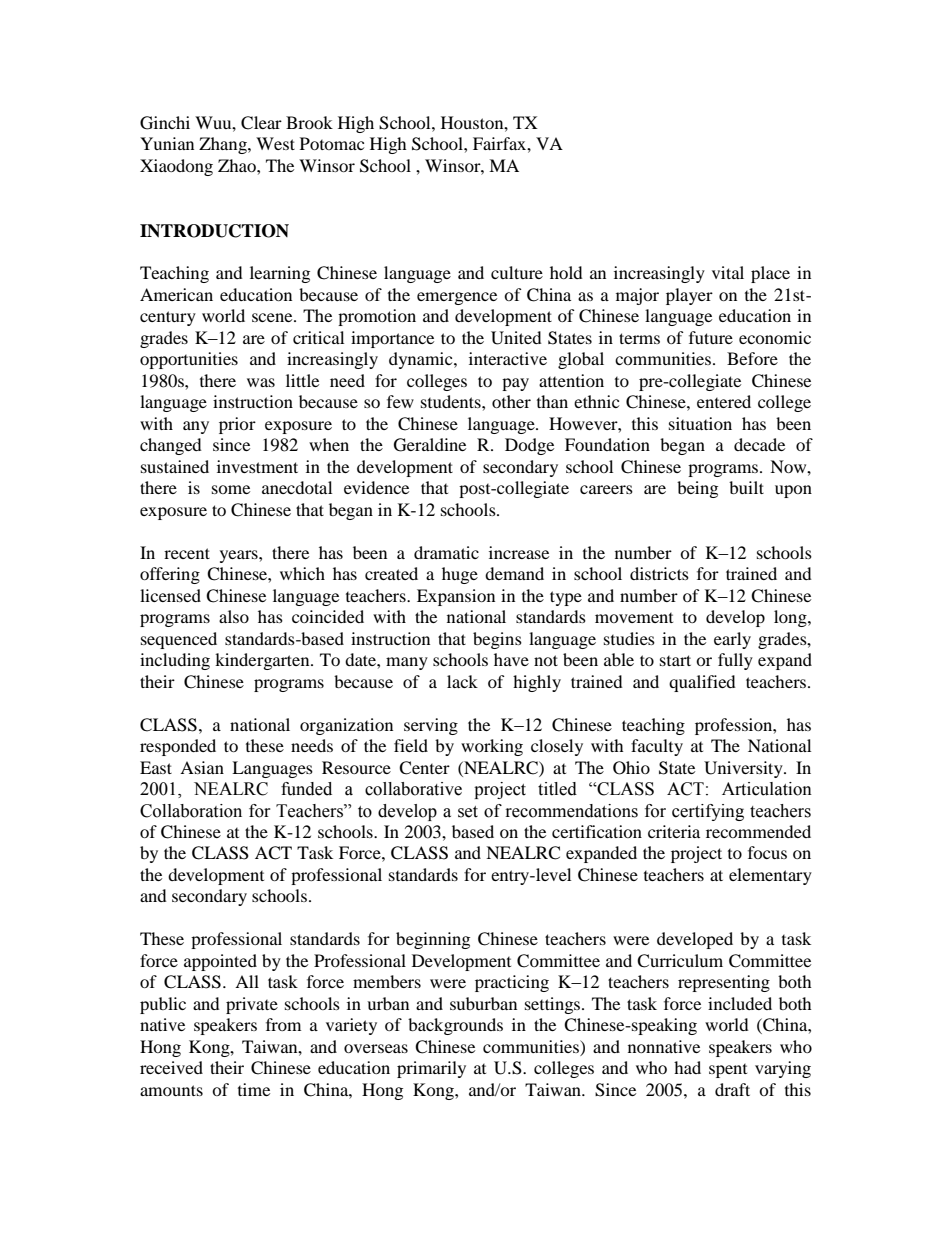  What do you see at coordinates (332, 143) in the image?
I see `Potomac` at bounding box center [332, 143].
